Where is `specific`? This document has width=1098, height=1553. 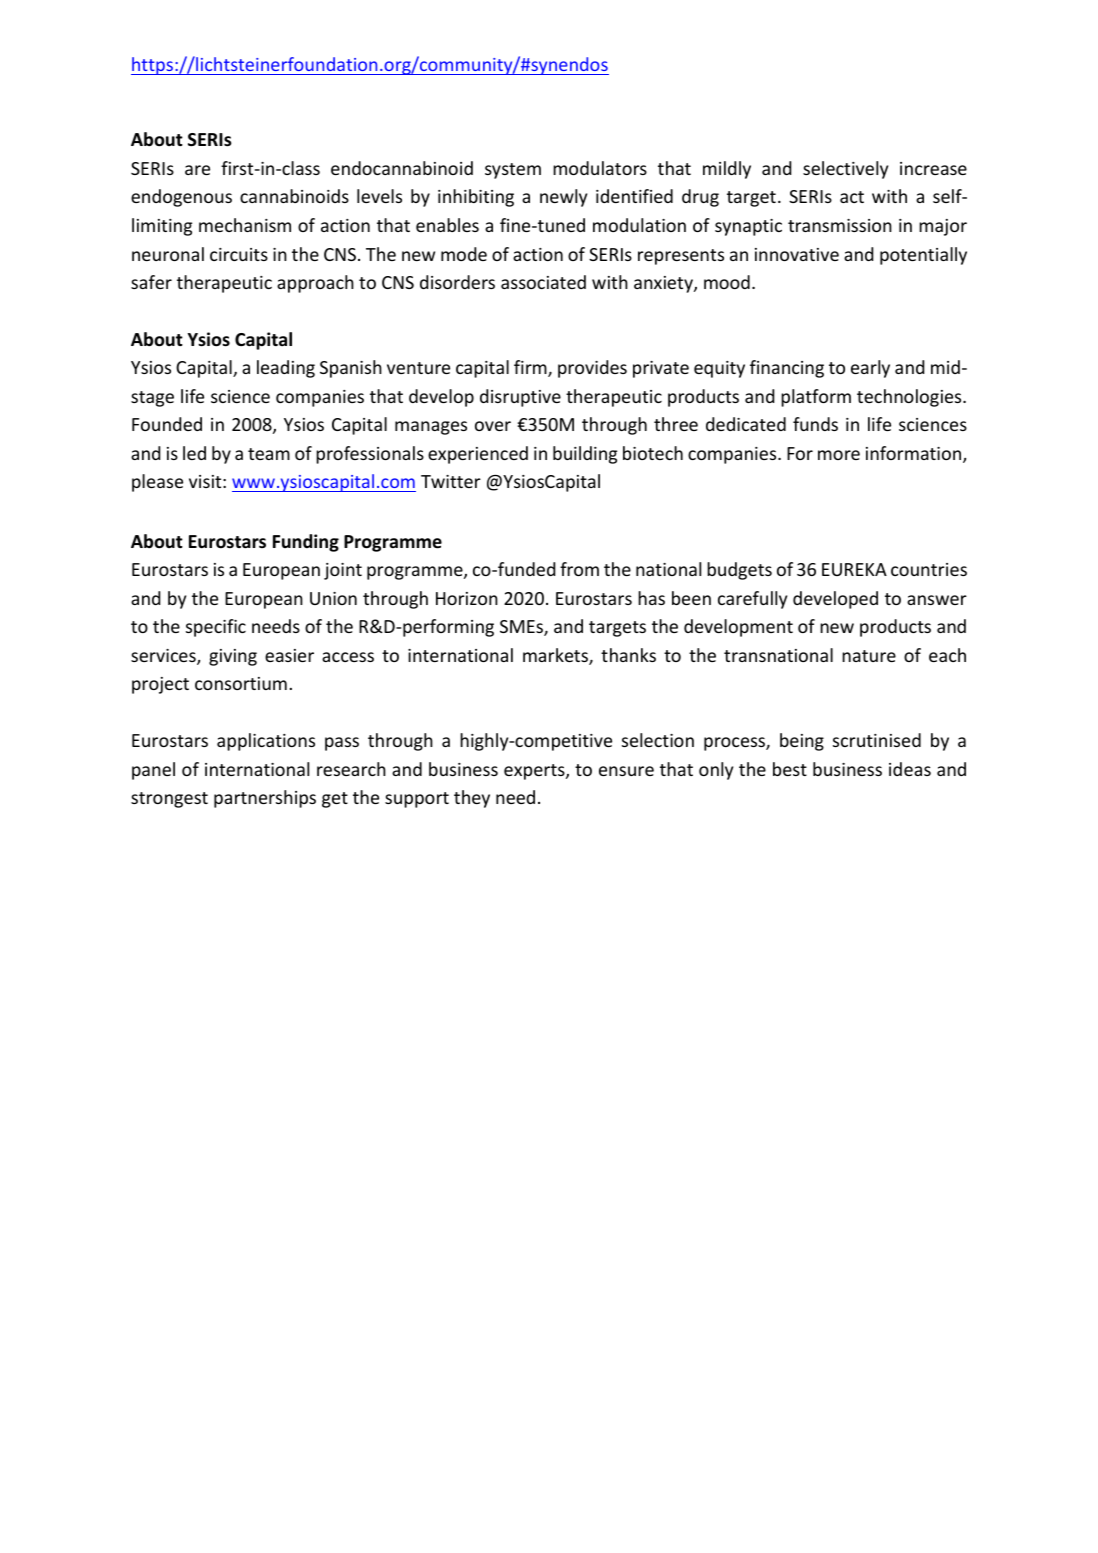 specific is located at coordinates (216, 628).
